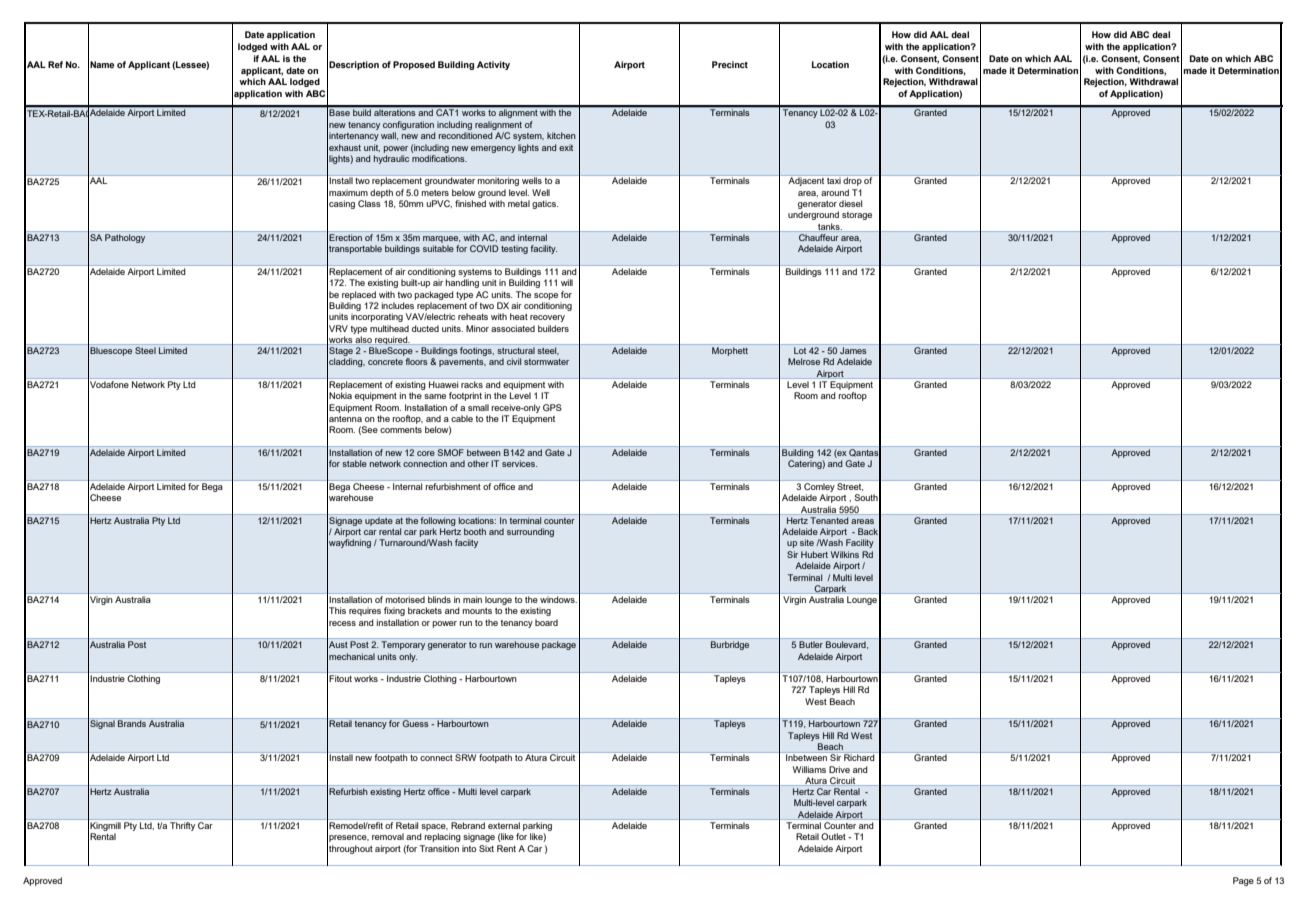 This page has width=1308, height=924. I want to click on Wilkins, so click(845, 554).
